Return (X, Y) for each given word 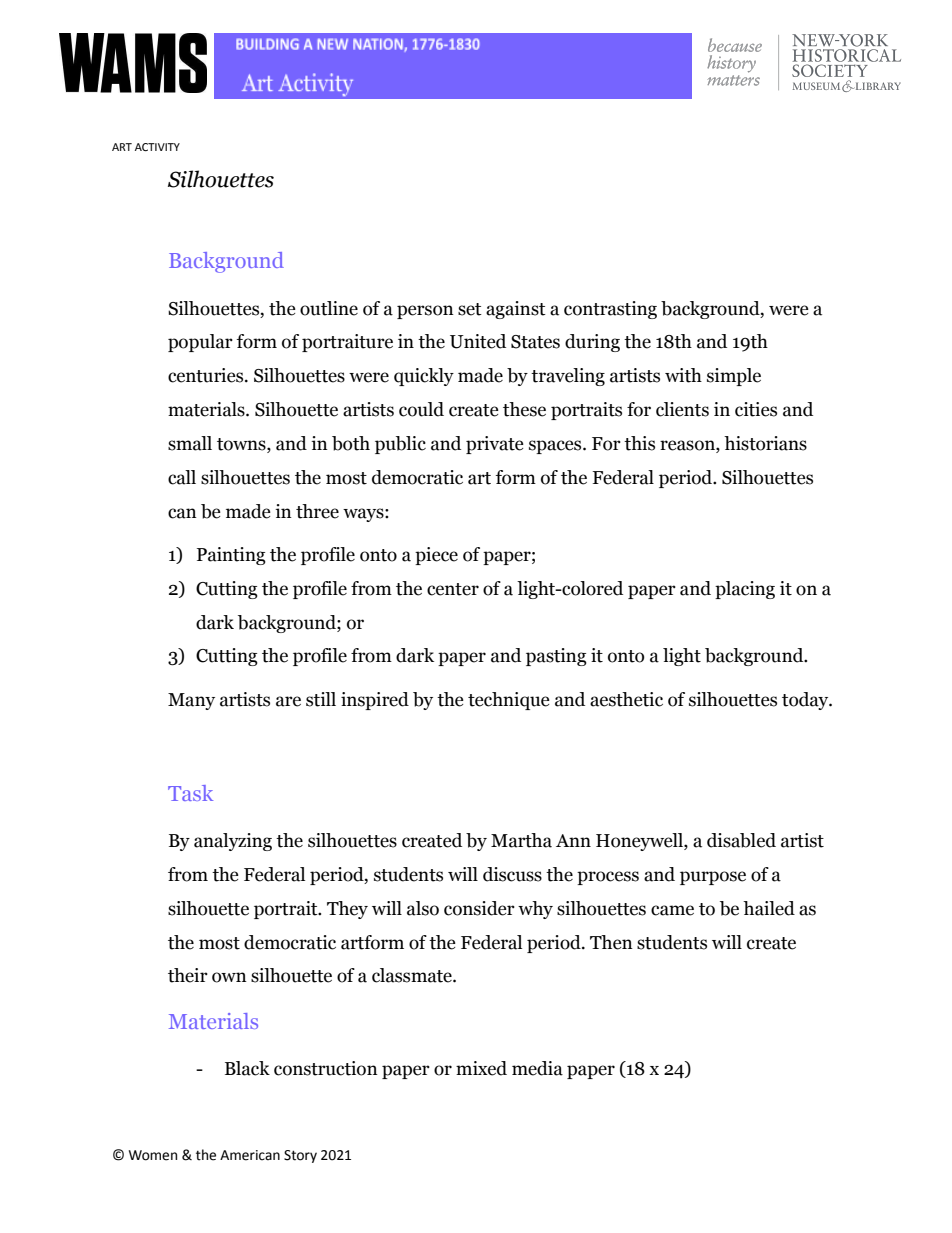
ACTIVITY (157, 147)
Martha (521, 840)
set (470, 309)
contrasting (610, 310)
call (182, 477)
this (639, 443)
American (250, 1155)
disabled (741, 840)
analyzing (233, 842)
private (495, 445)
